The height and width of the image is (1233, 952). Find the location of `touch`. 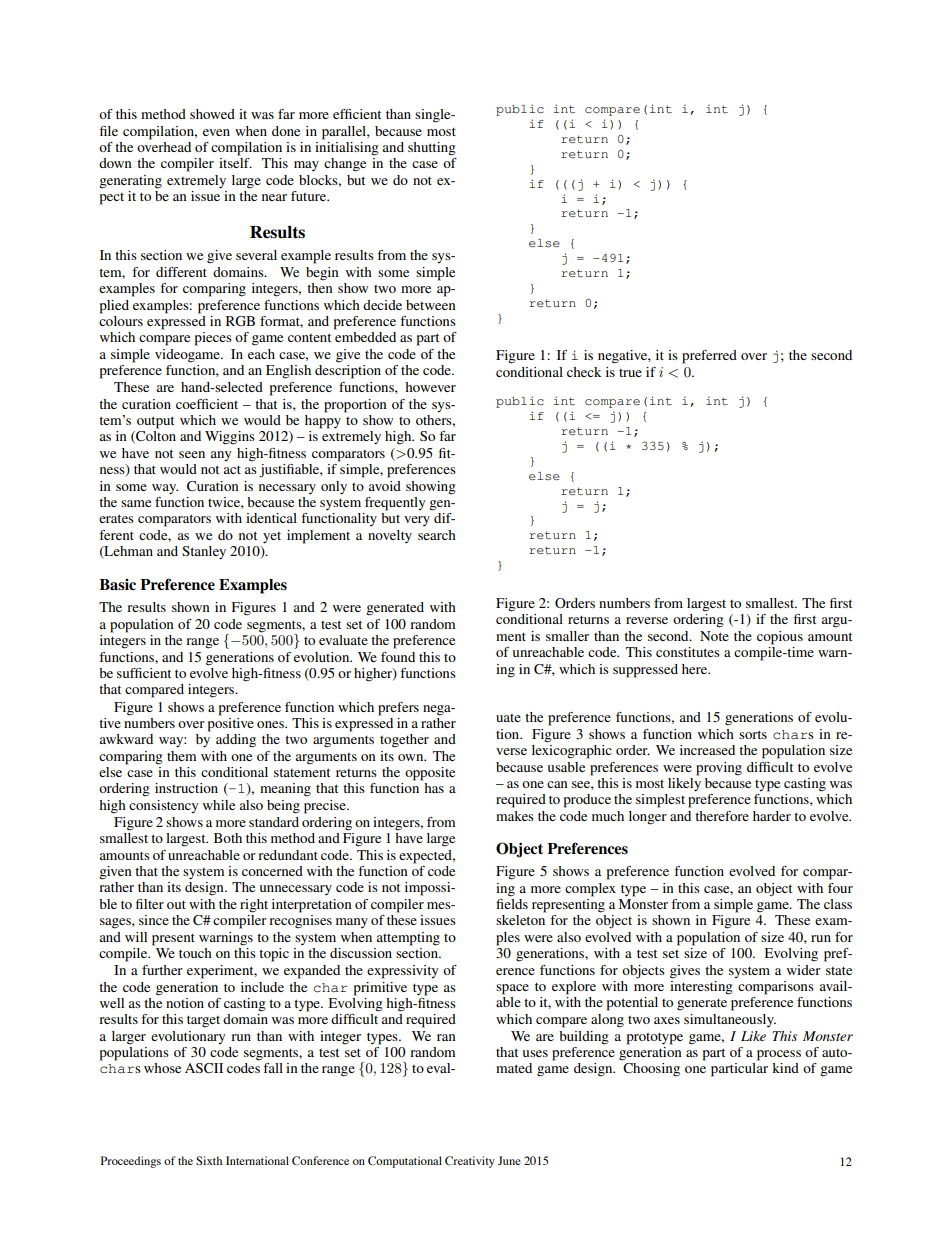

touch is located at coordinates (195, 953).
